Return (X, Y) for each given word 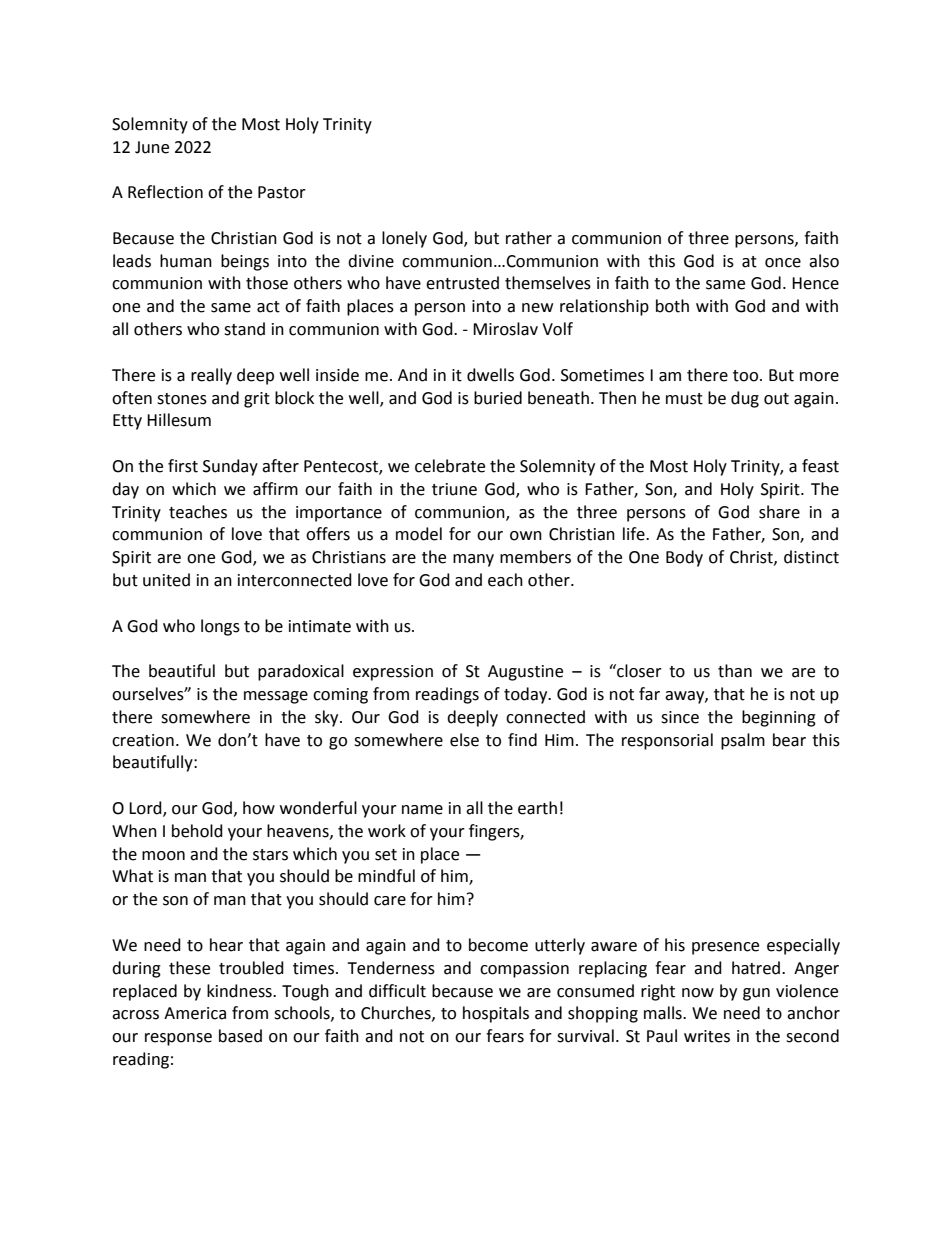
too (747, 376)
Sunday (230, 467)
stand (244, 329)
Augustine (525, 673)
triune (454, 489)
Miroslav (505, 329)
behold (197, 831)
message (276, 697)
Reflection (165, 192)
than (735, 671)
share (779, 512)
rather (529, 238)
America (195, 1013)
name (422, 810)
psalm (743, 741)
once (783, 263)
